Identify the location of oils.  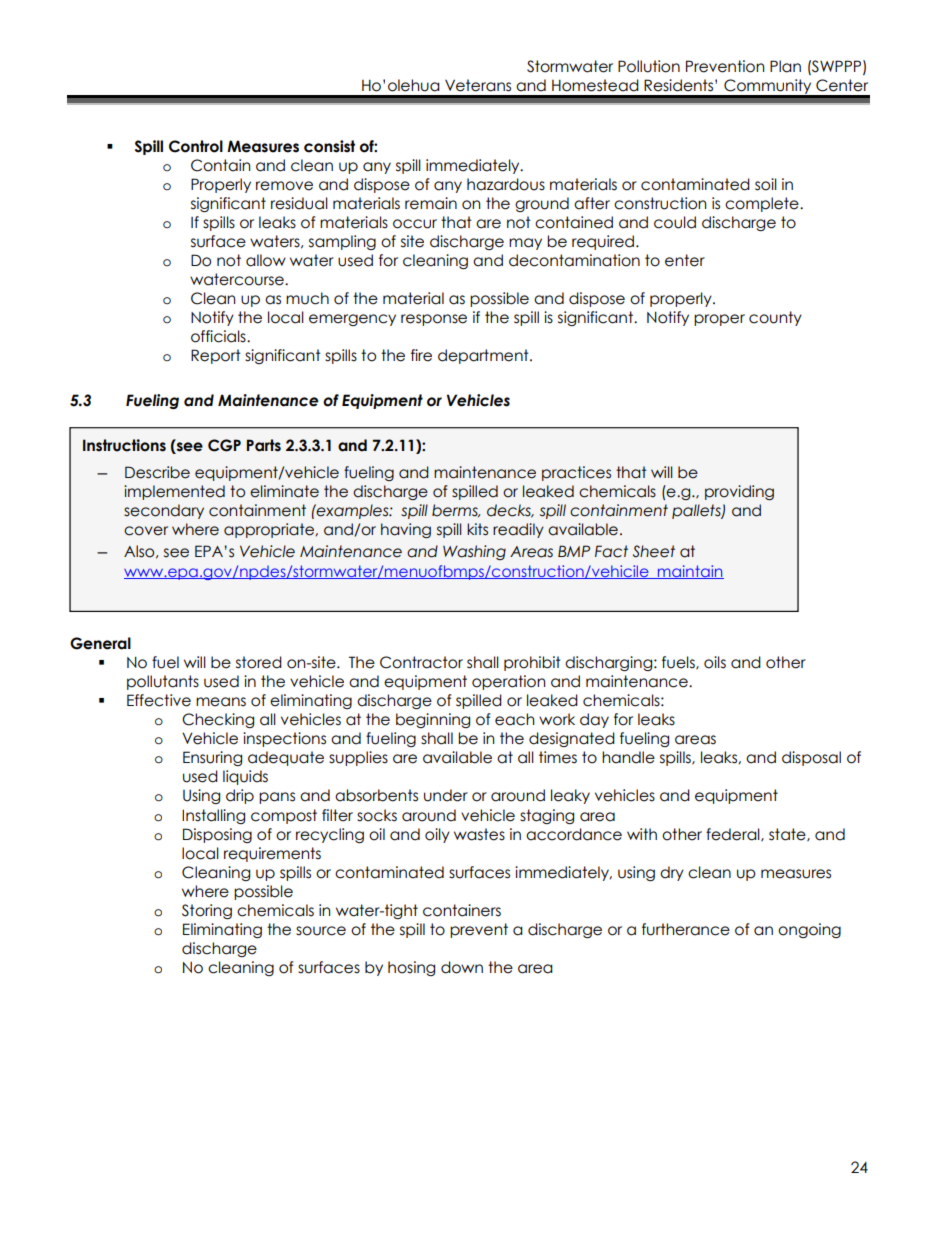
(715, 662).
